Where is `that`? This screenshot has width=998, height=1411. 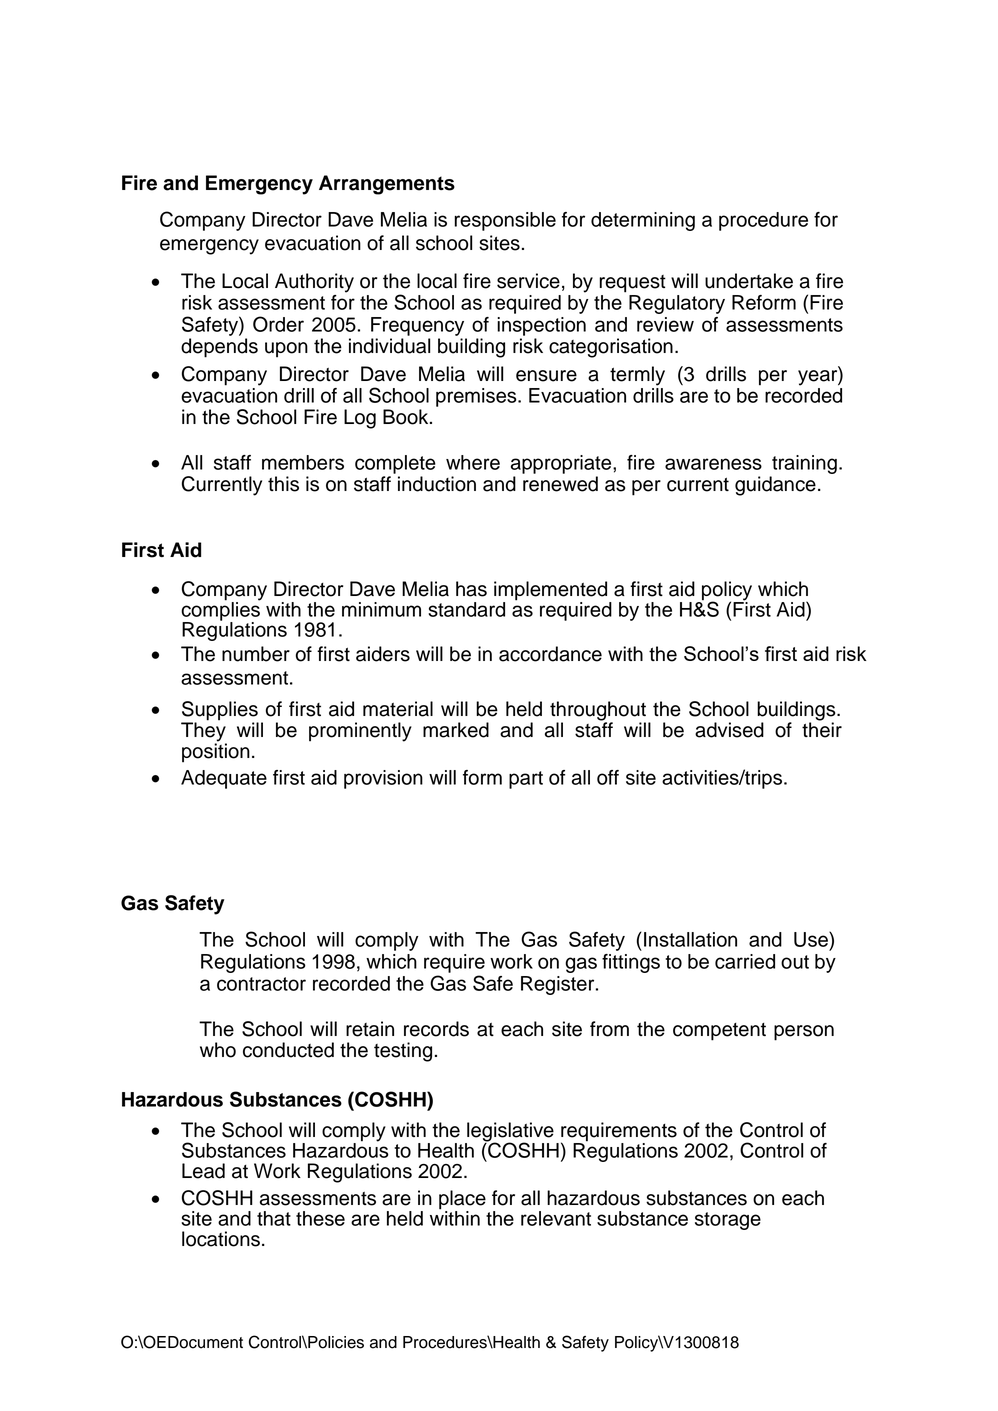 that is located at coordinates (274, 1218).
